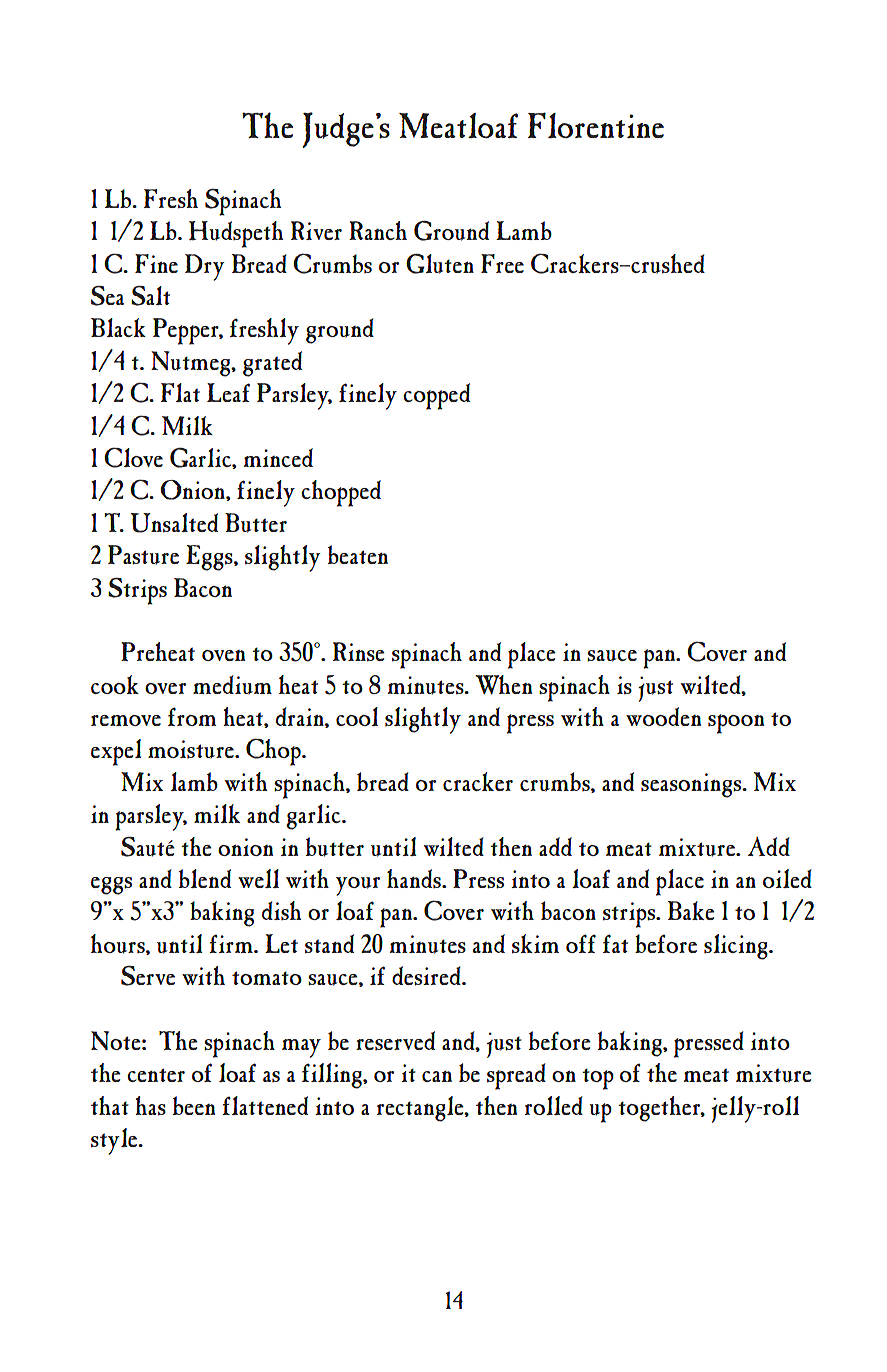 This screenshot has height=1372, width=887. Describe the element at coordinates (194, 1105) in the screenshot. I see `been` at that location.
